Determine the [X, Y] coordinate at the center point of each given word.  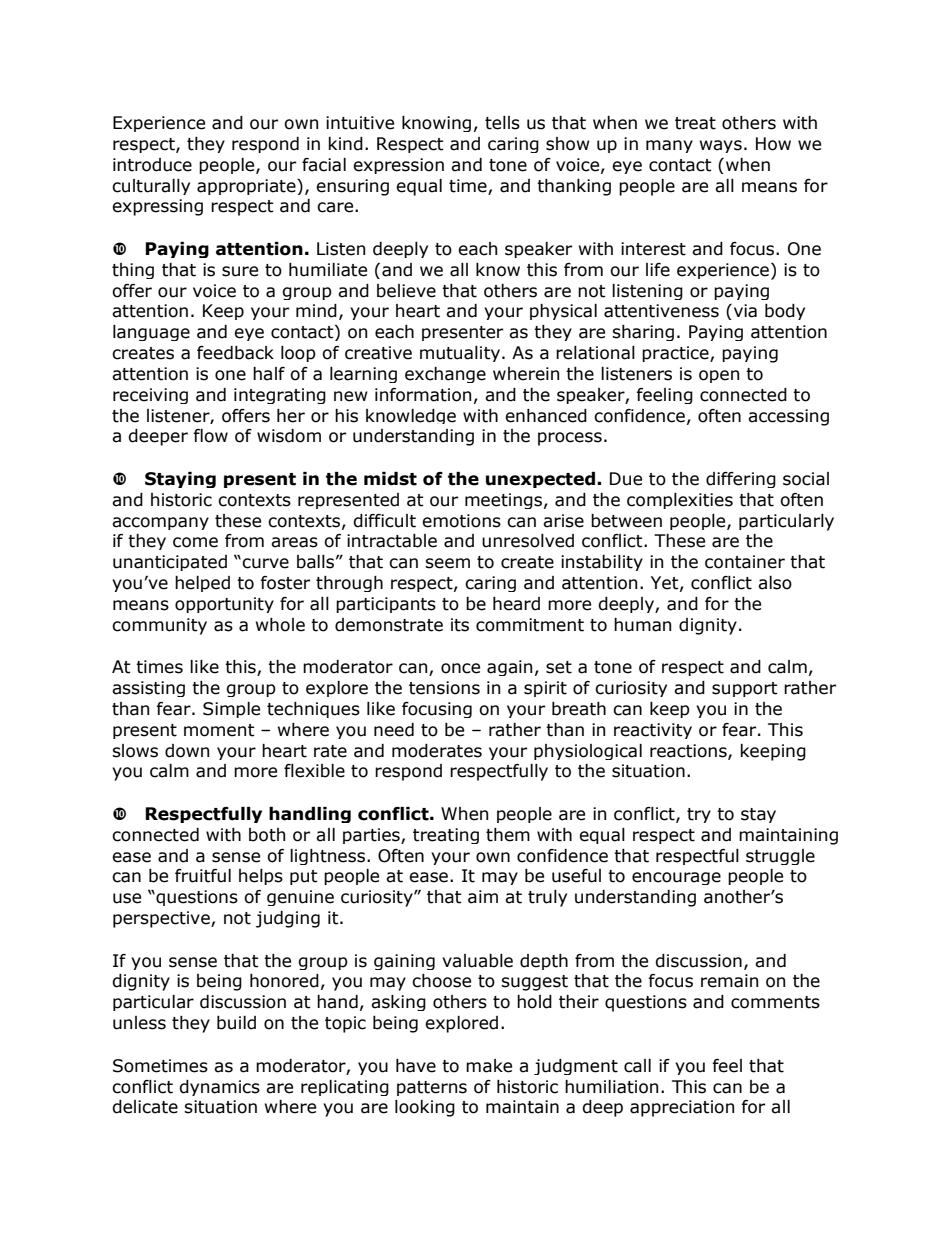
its [460, 625]
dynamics [219, 1088]
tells [502, 123]
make [489, 1066]
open [719, 376]
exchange [445, 375]
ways [721, 146]
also [775, 583]
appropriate [247, 187]
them [508, 835]
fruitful [203, 876]
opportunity [224, 605]
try [699, 815]
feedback [235, 353]
